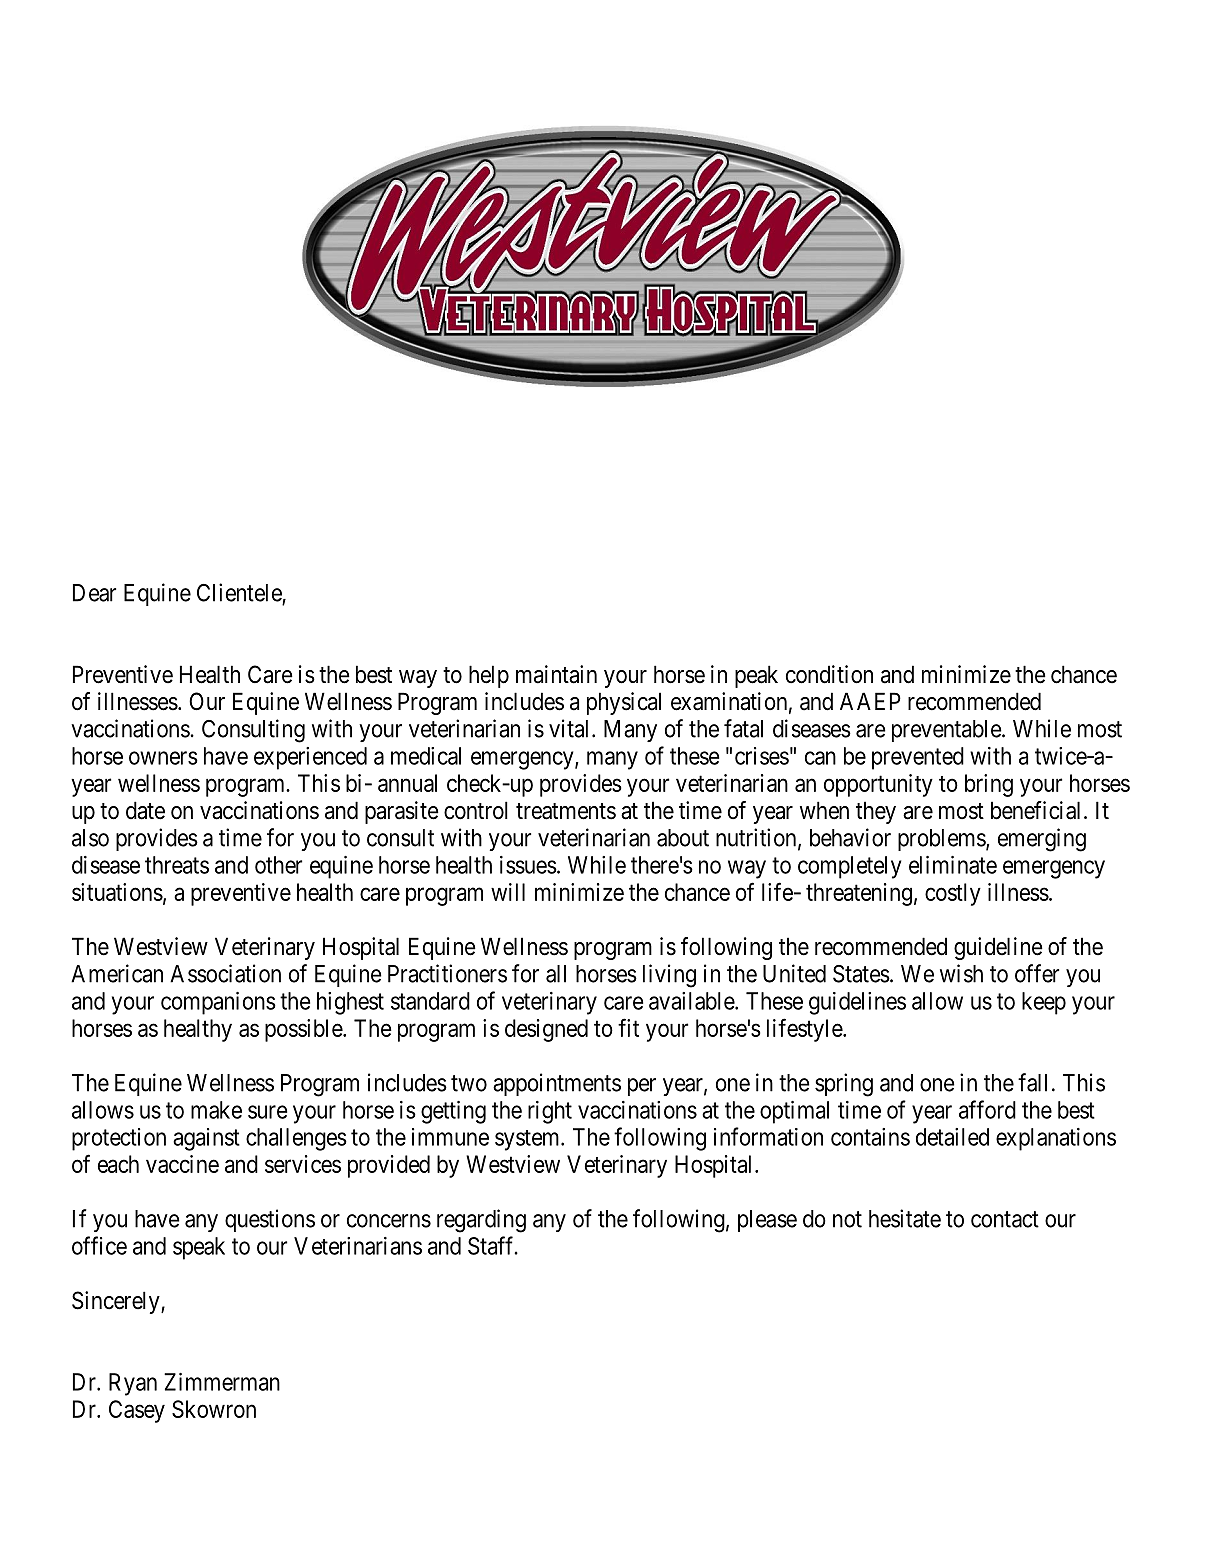 This screenshot has width=1207, height=1562. What do you see at coordinates (239, 592) in the screenshot?
I see `Clientele` at bounding box center [239, 592].
